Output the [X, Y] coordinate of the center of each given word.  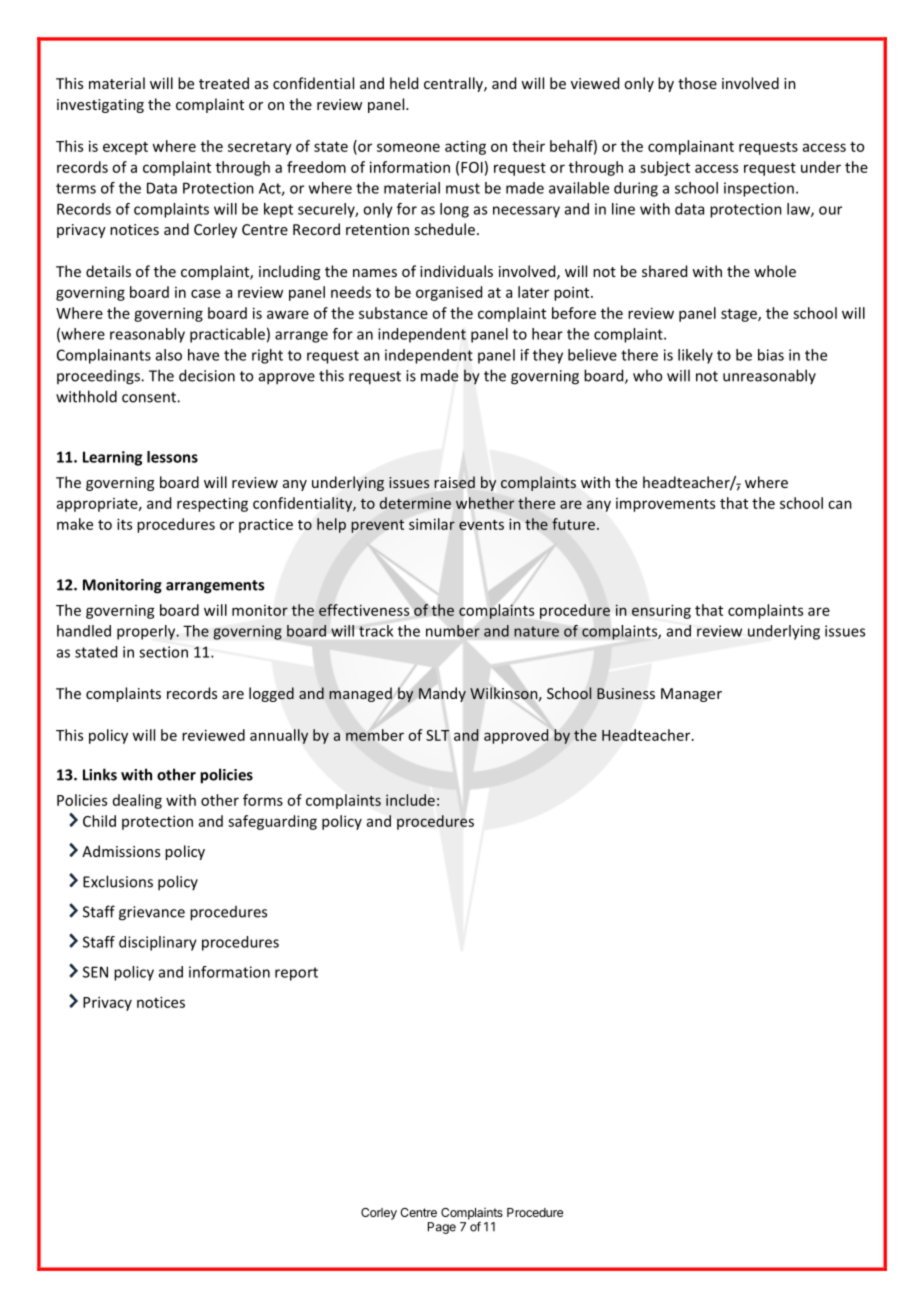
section [163, 652]
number [453, 631]
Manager [691, 695]
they [548, 356]
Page [442, 1228]
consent [150, 397]
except [125, 148]
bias [771, 355]
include [410, 800]
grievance [152, 913]
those [697, 83]
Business [626, 693]
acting [465, 147]
